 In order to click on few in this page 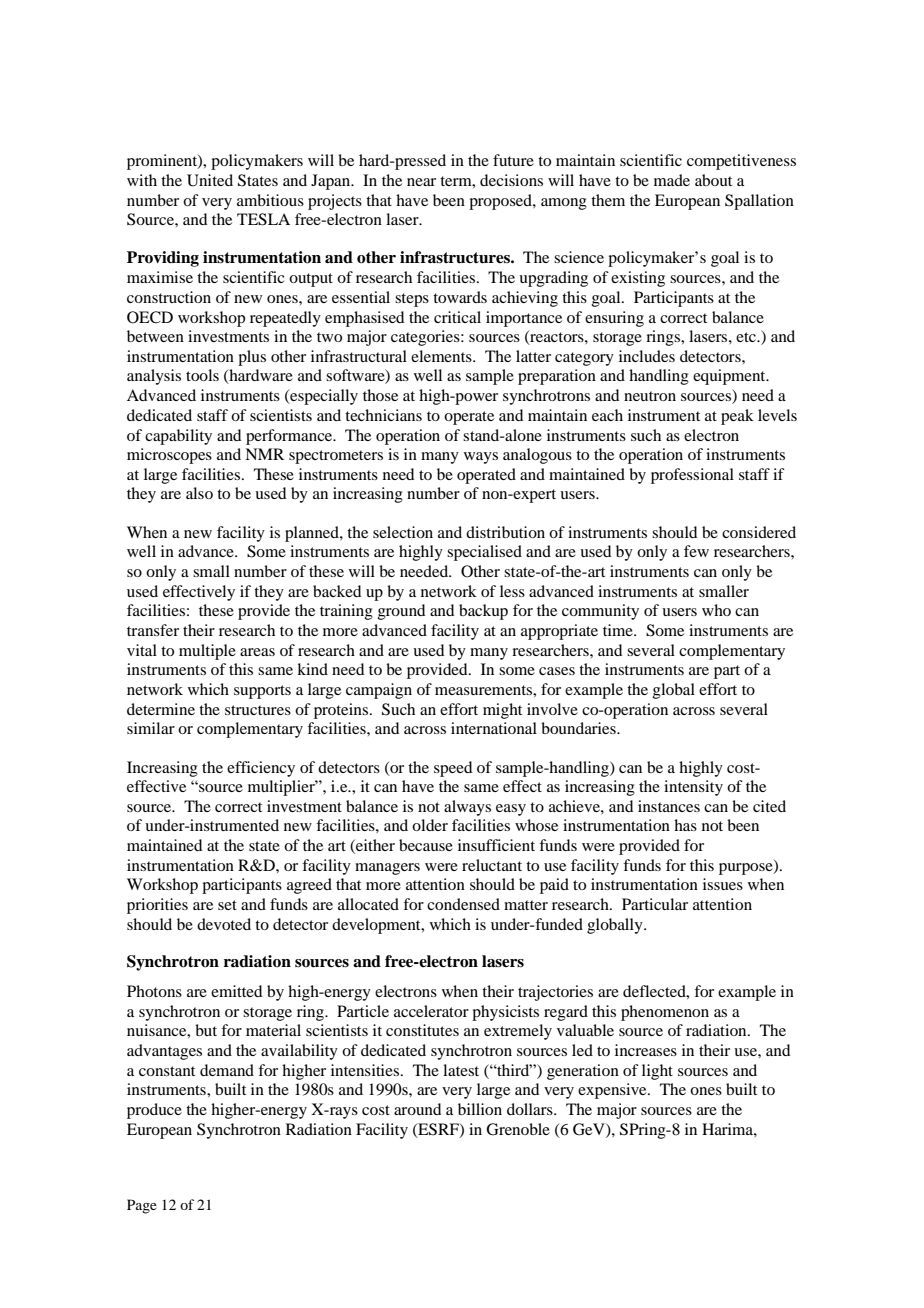, I will do `click(696, 551)`.
